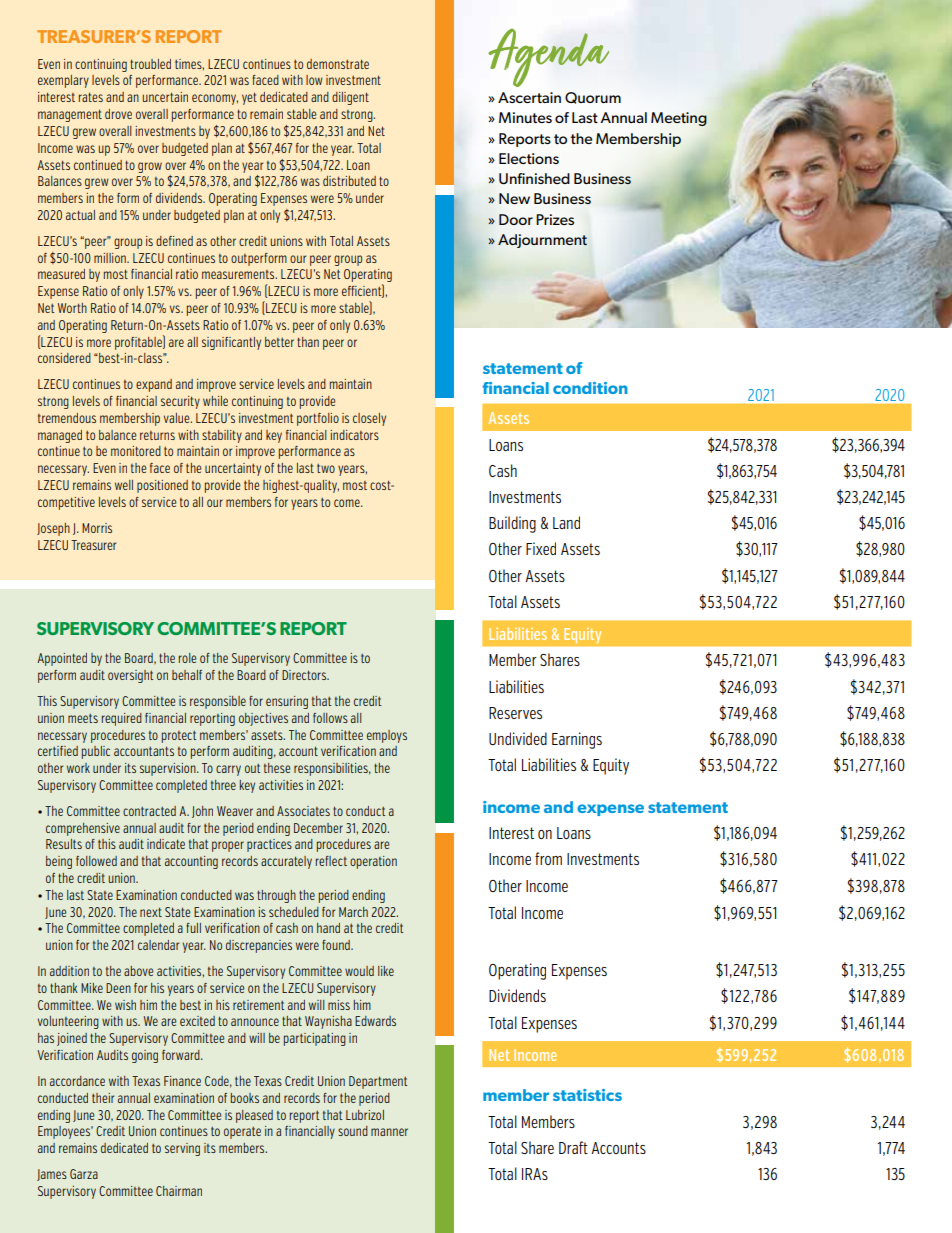 The width and height of the page is (952, 1233). I want to click on sound, so click(353, 1131).
